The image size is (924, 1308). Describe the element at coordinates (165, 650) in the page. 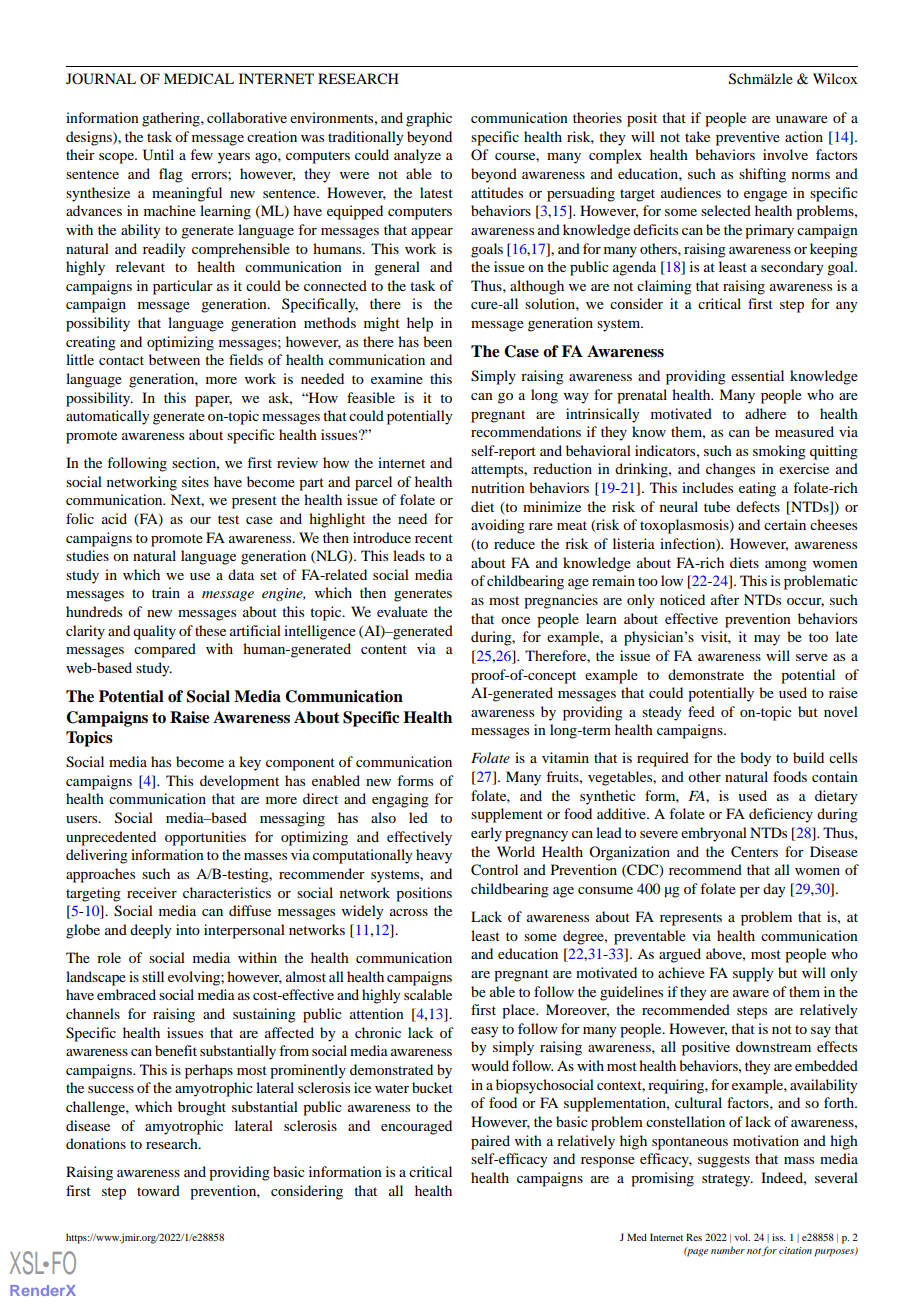

I see `compared` at that location.
